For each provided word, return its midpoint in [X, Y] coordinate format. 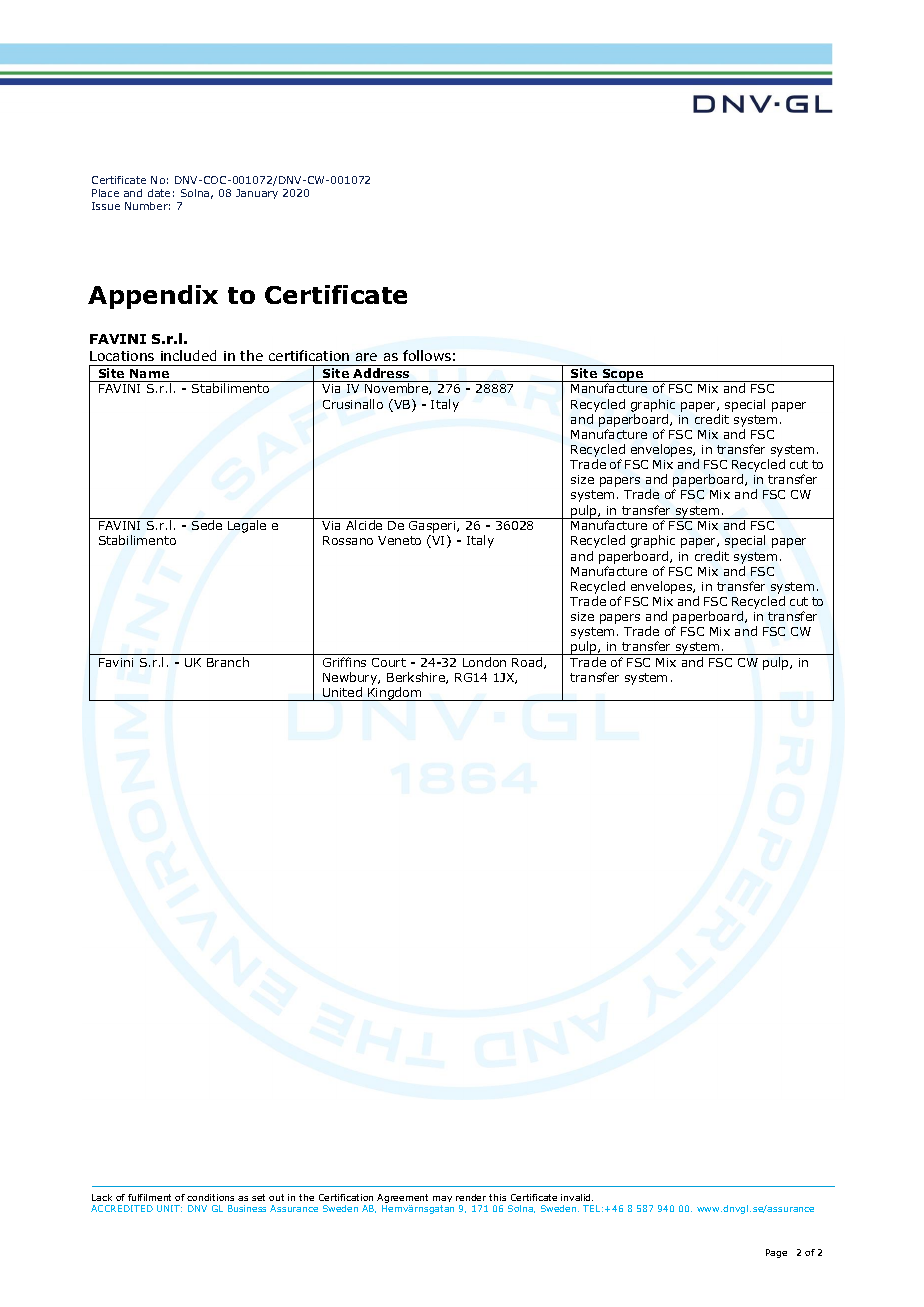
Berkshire [417, 678]
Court [389, 662]
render [471, 1197]
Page [776, 1253]
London [484, 662]
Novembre [397, 389]
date [159, 193]
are [366, 357]
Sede [207, 525]
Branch [228, 662]
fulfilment [149, 1197]
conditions [210, 1197]
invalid [577, 1197]
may [442, 1201]
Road [528, 663]
